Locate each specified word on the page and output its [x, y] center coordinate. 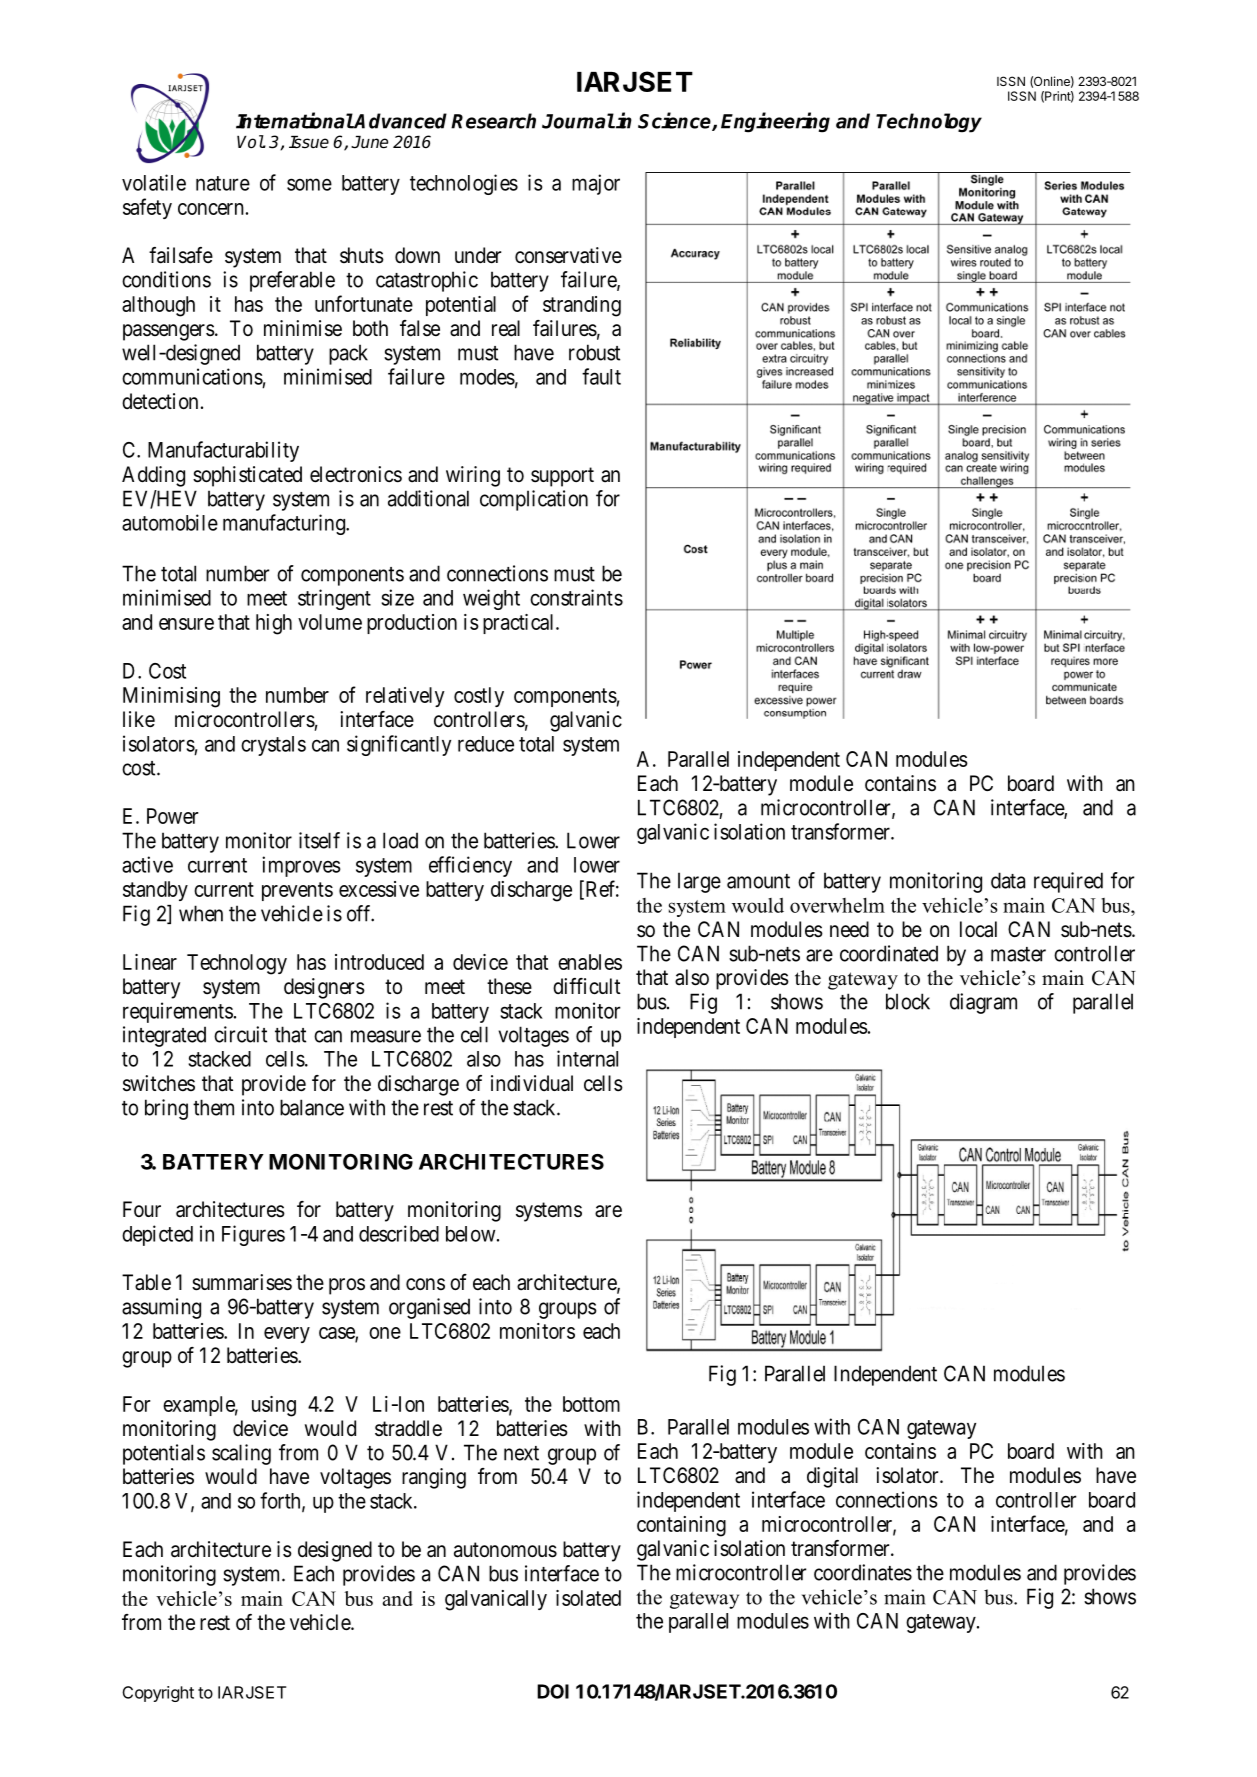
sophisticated [247, 476]
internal [587, 1058]
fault [601, 376]
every [287, 1335]
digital [832, 1477]
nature [223, 183]
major [596, 184]
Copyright [158, 1694]
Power [172, 816]
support [562, 477]
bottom [591, 1404]
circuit [240, 1034]
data [1008, 880]
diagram [983, 1003]
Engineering [775, 122]
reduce [486, 744]
